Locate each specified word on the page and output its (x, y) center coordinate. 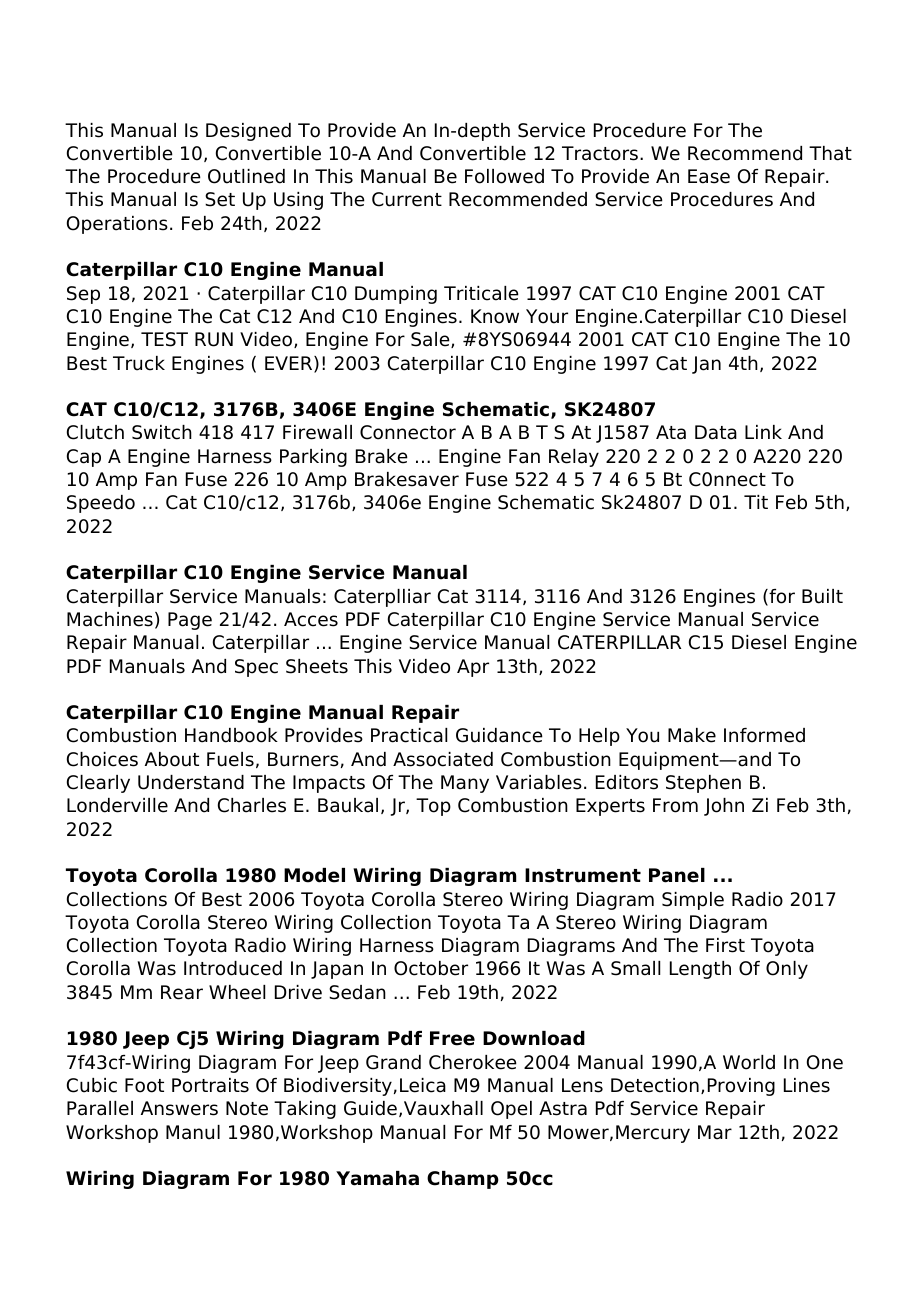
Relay (574, 458)
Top (433, 807)
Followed (504, 176)
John (724, 807)
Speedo (101, 504)
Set (220, 199)
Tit (756, 502)
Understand (191, 782)
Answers (179, 1108)
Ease (709, 176)
